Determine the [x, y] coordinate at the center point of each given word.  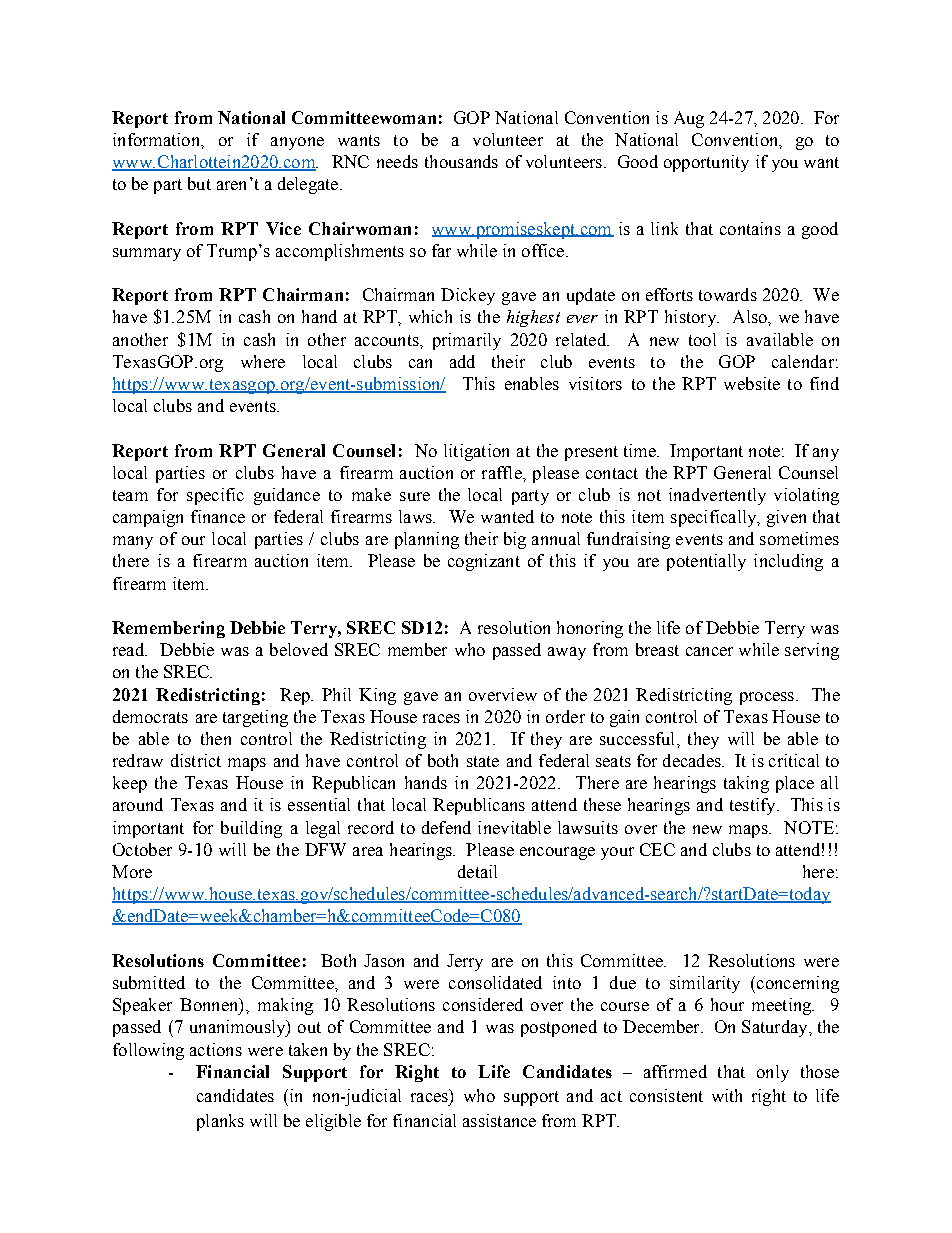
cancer [709, 651]
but [199, 183]
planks [220, 1122]
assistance [499, 1120]
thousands [461, 161]
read [130, 649]
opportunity [706, 163]
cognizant [484, 562]
